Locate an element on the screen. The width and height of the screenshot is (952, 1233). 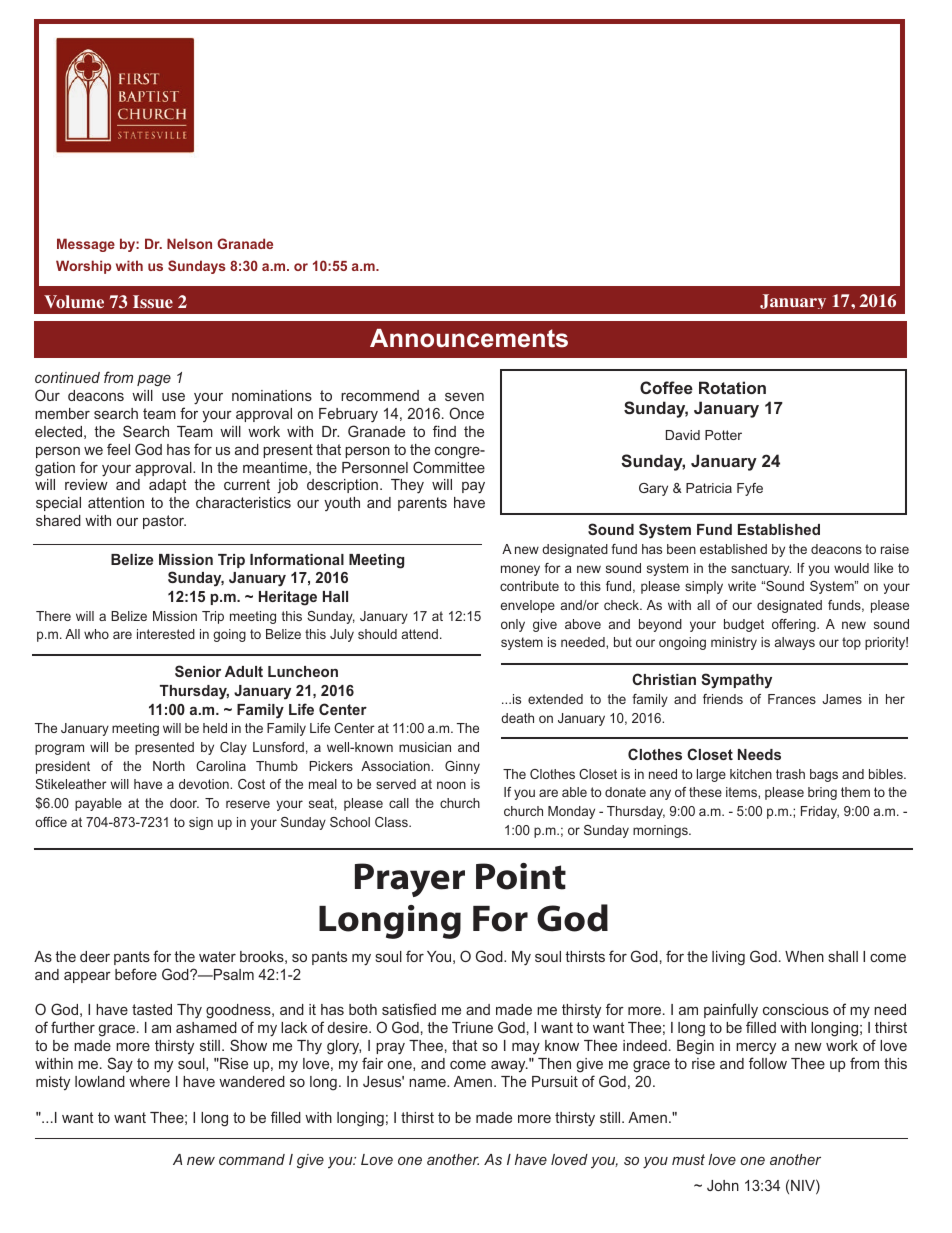
pastor is located at coordinates (164, 522).
